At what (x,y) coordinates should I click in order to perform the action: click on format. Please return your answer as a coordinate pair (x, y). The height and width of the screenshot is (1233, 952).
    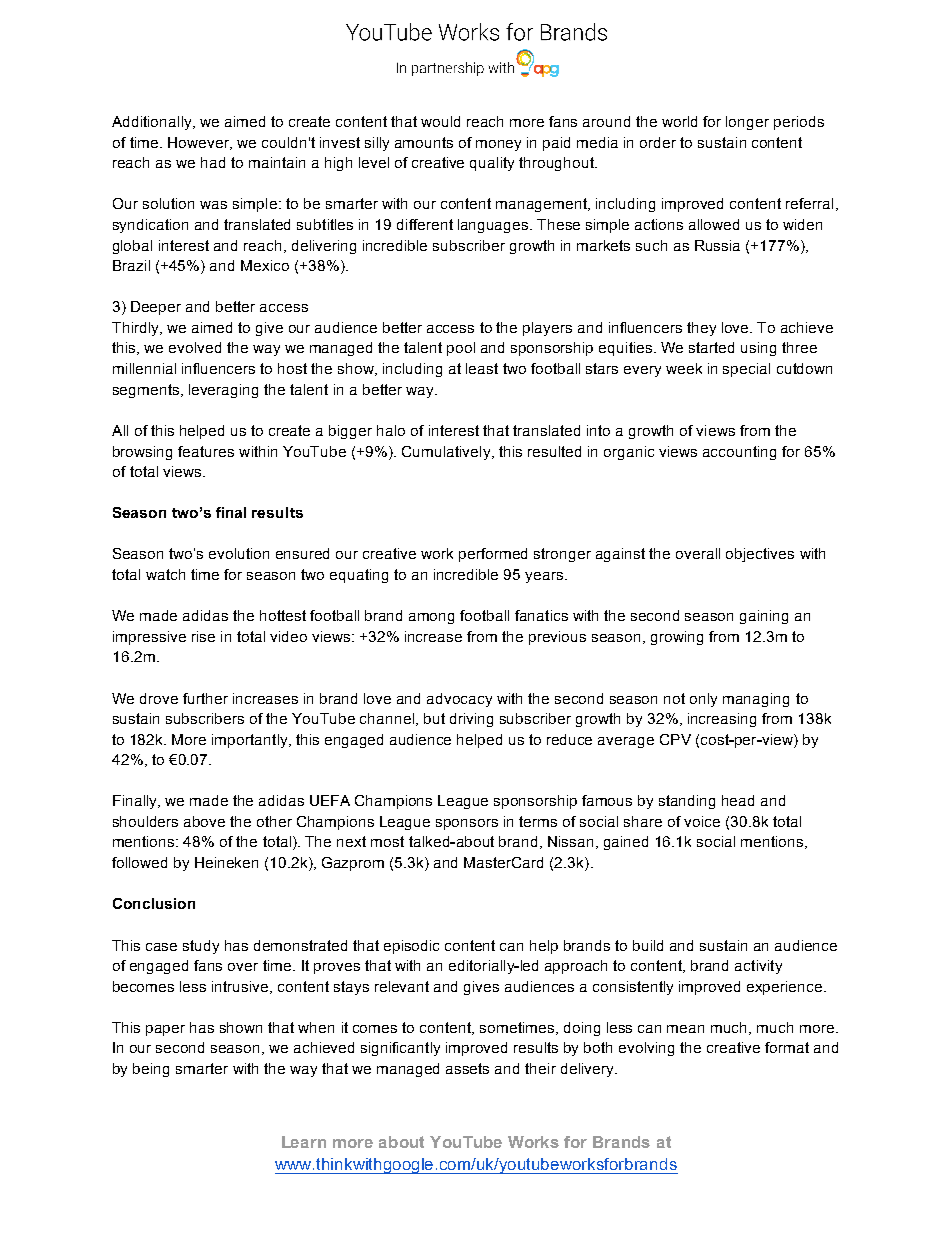
    Looking at the image, I should click on (787, 1047).
